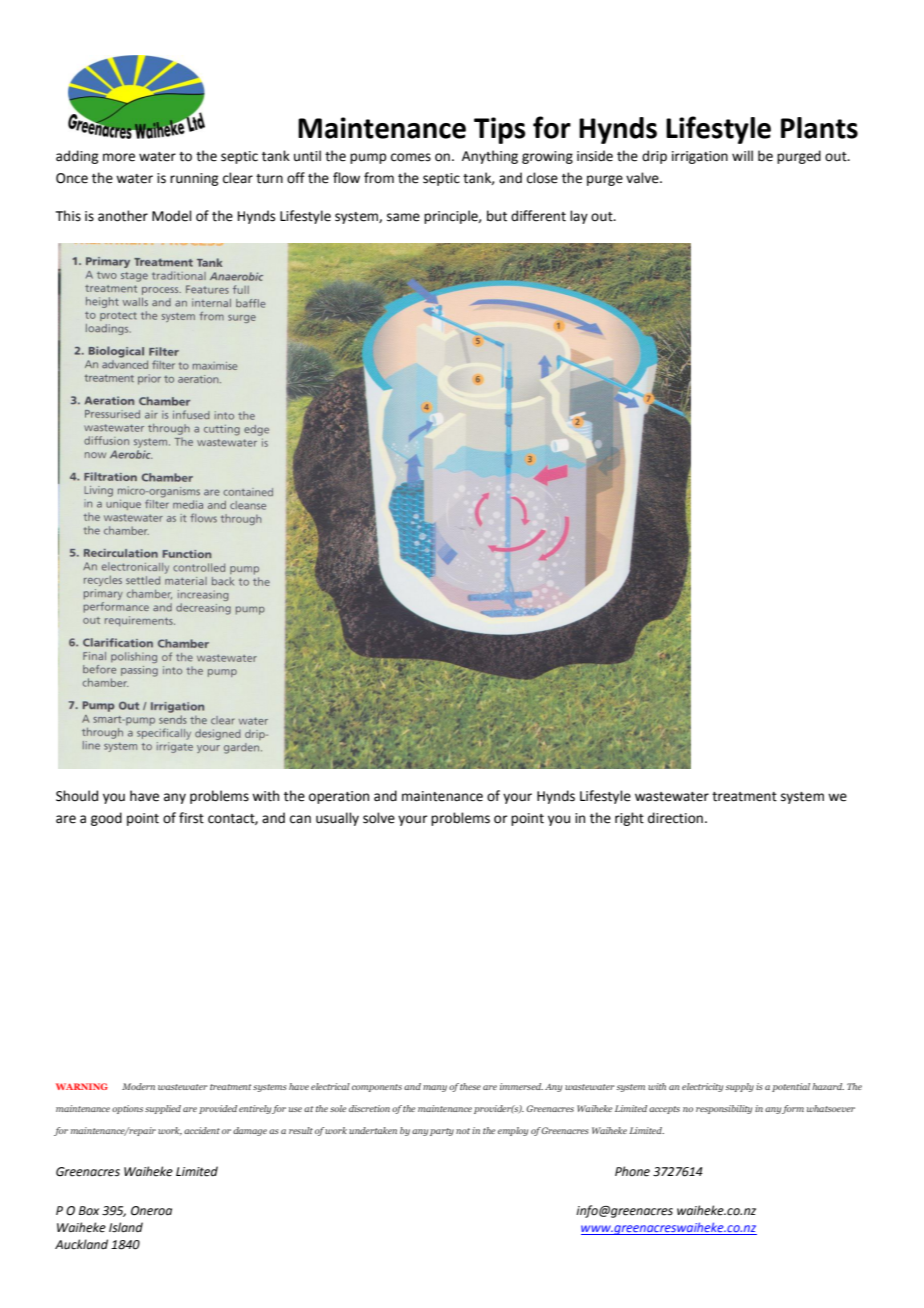  I want to click on Model, so click(172, 216).
